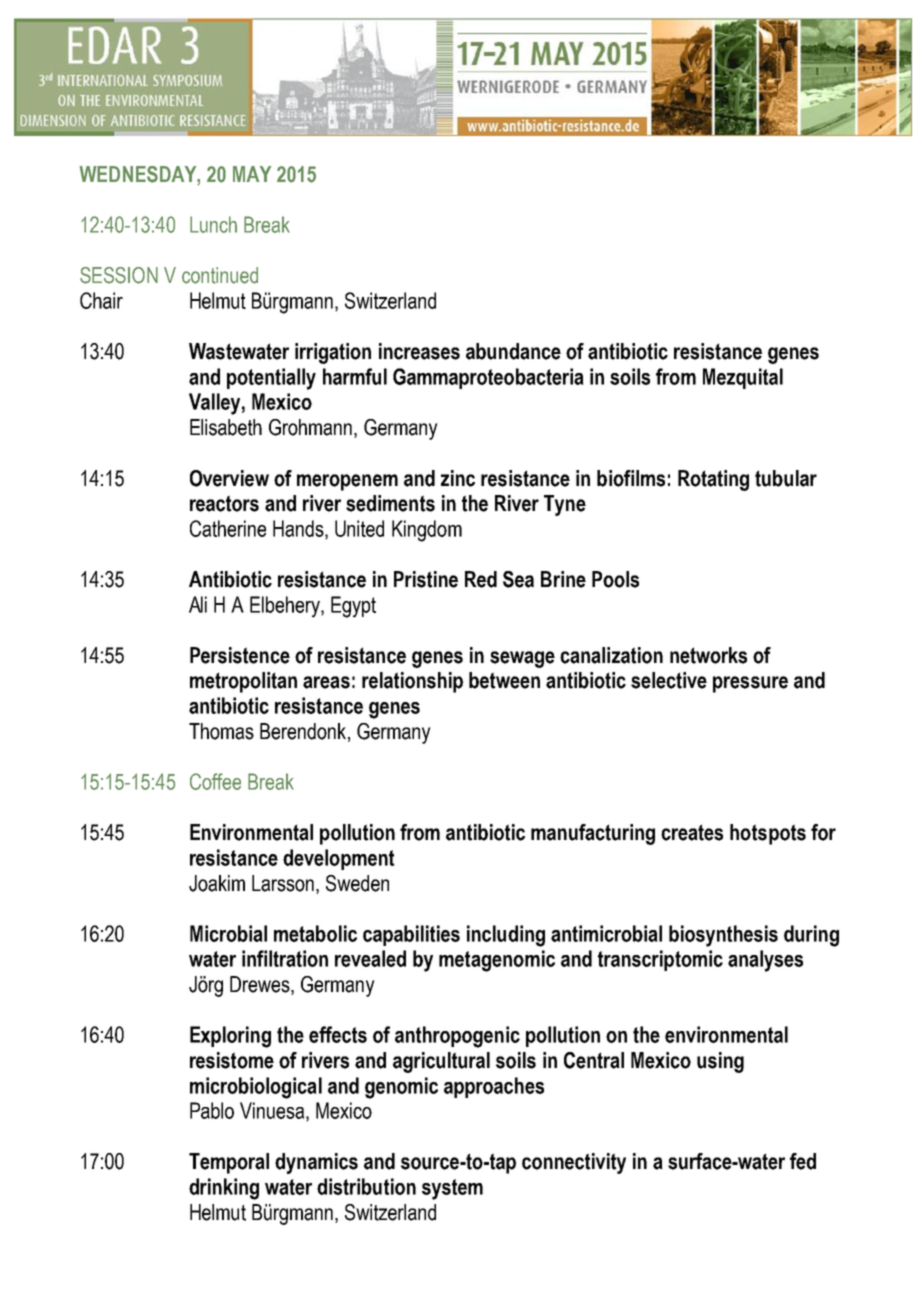 The width and height of the image is (924, 1313). I want to click on system, so click(452, 1189).
